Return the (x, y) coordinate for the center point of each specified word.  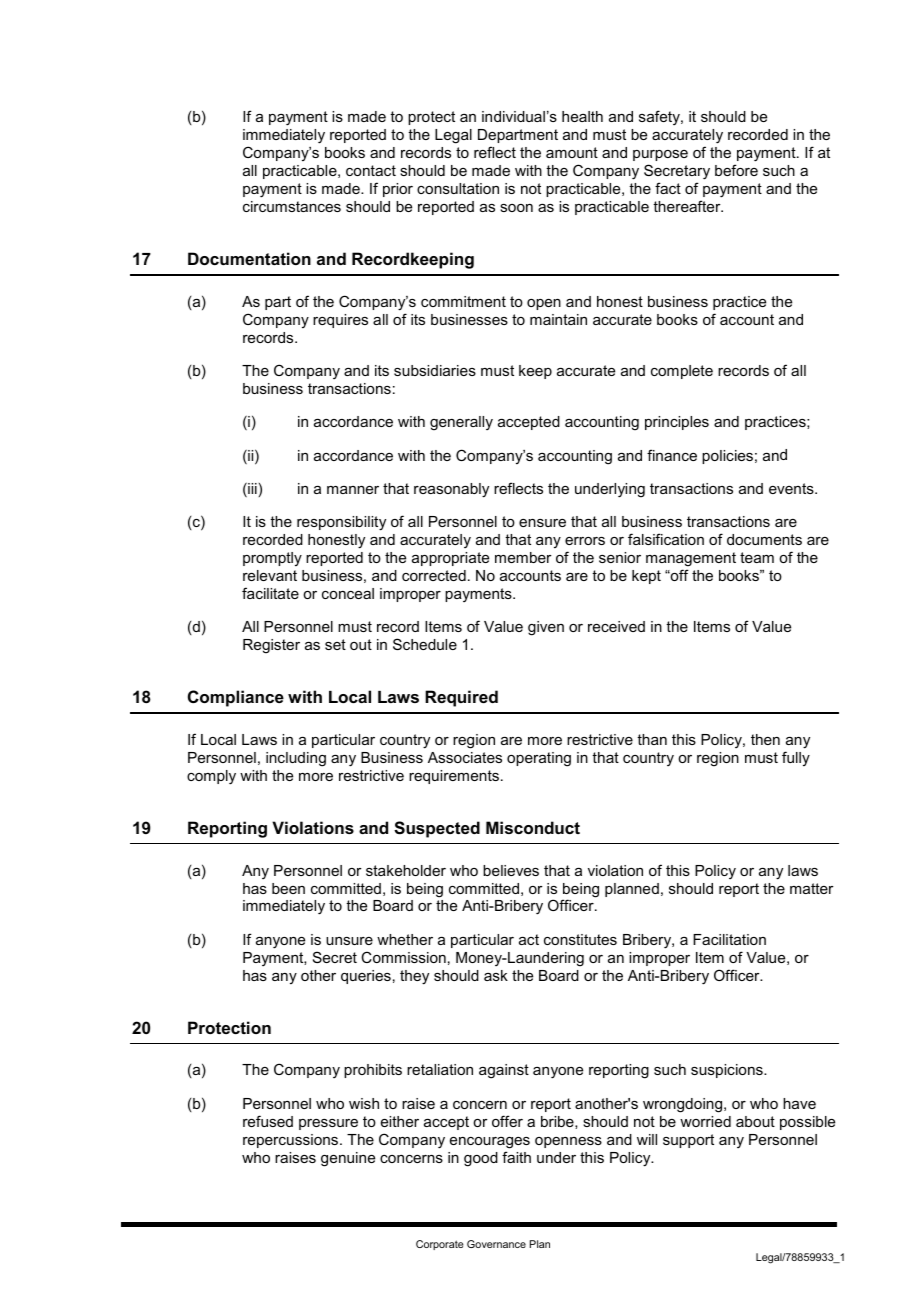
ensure (542, 523)
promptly (272, 559)
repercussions (292, 1141)
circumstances (292, 206)
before (736, 170)
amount (572, 152)
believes (511, 870)
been (288, 888)
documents (764, 539)
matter (812, 888)
